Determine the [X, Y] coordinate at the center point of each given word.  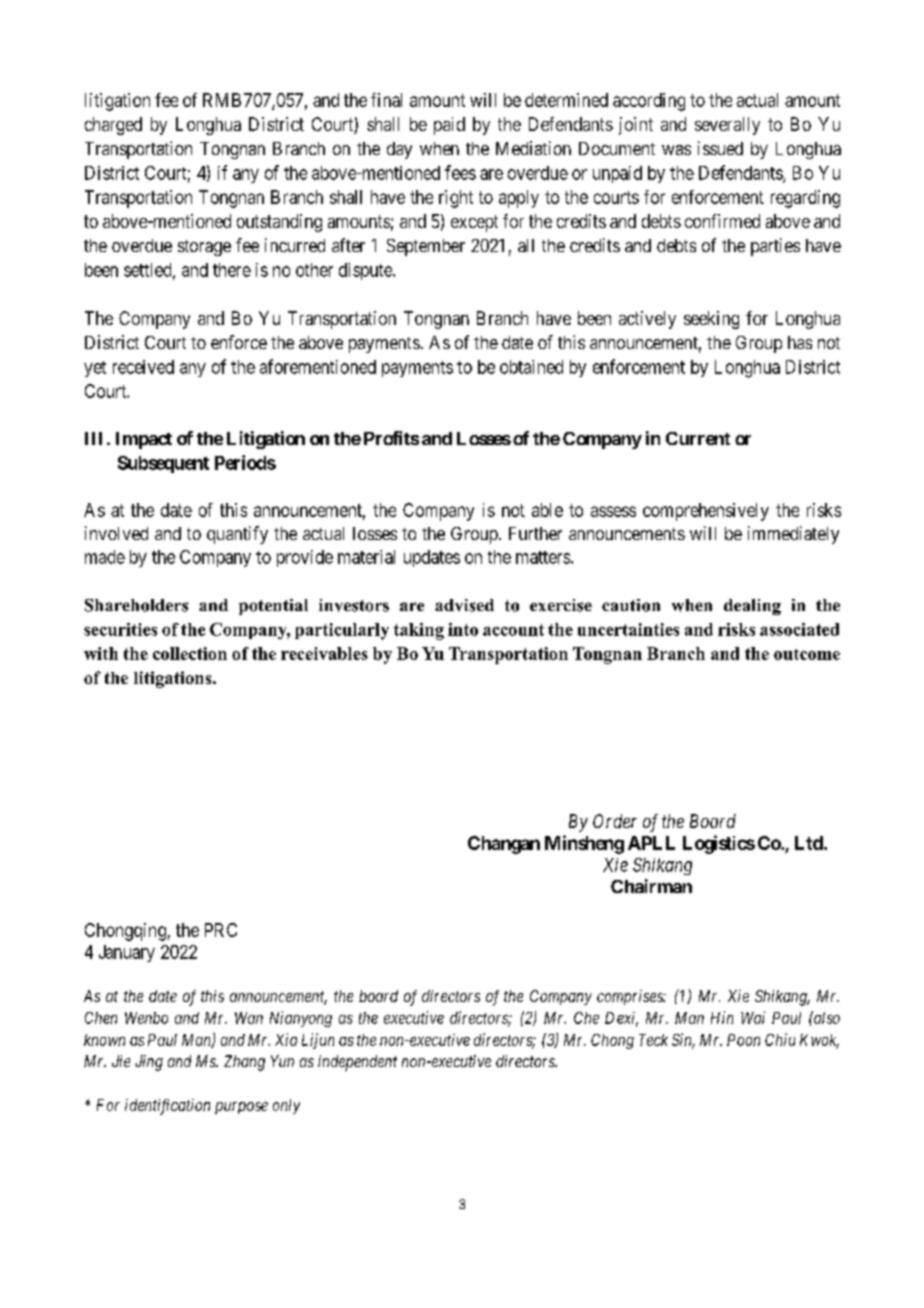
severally [727, 126]
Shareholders [136, 605]
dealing [752, 607]
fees [460, 172]
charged [113, 126]
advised [464, 605]
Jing [149, 1063]
